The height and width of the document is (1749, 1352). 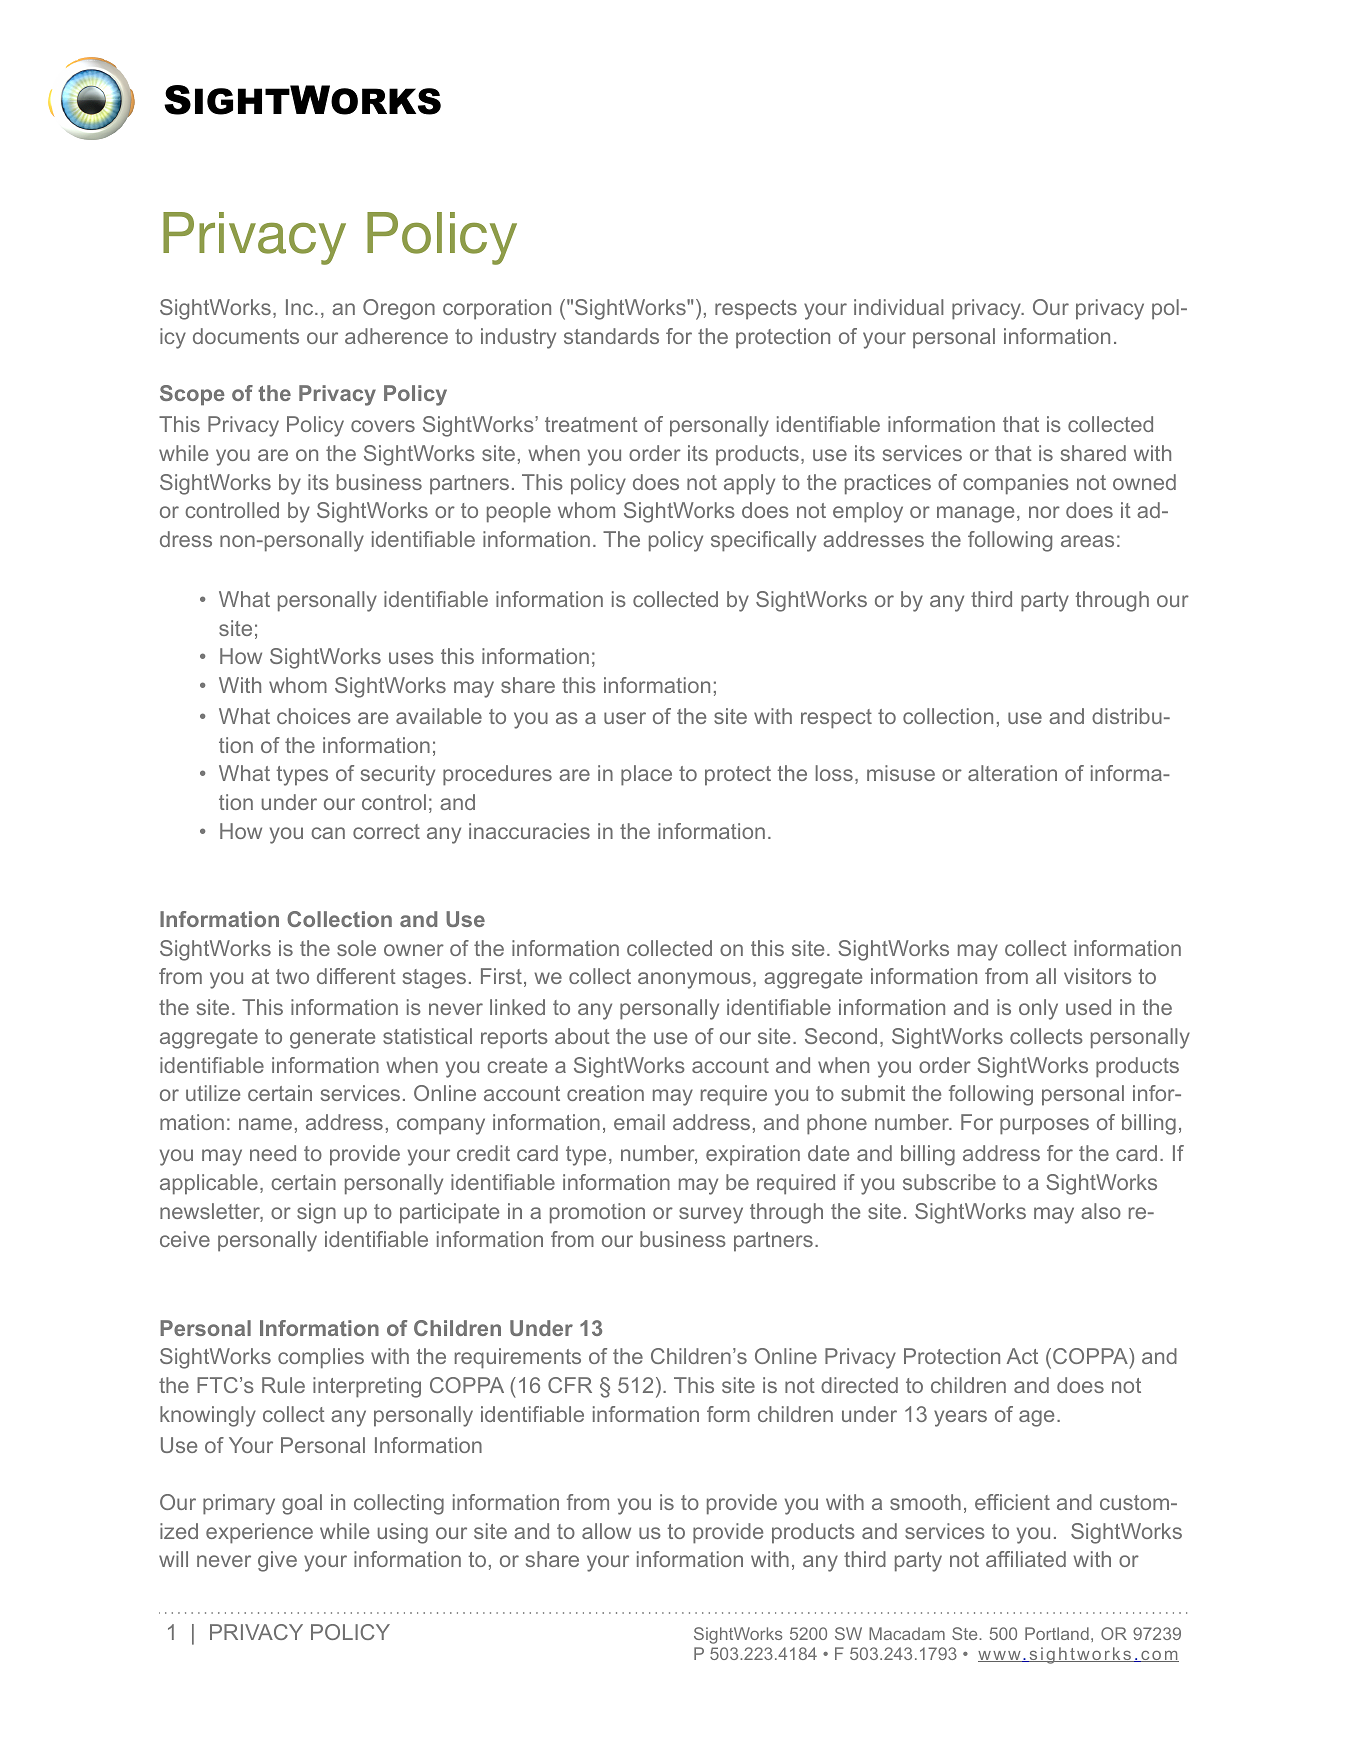 I want to click on standards, so click(x=611, y=336).
